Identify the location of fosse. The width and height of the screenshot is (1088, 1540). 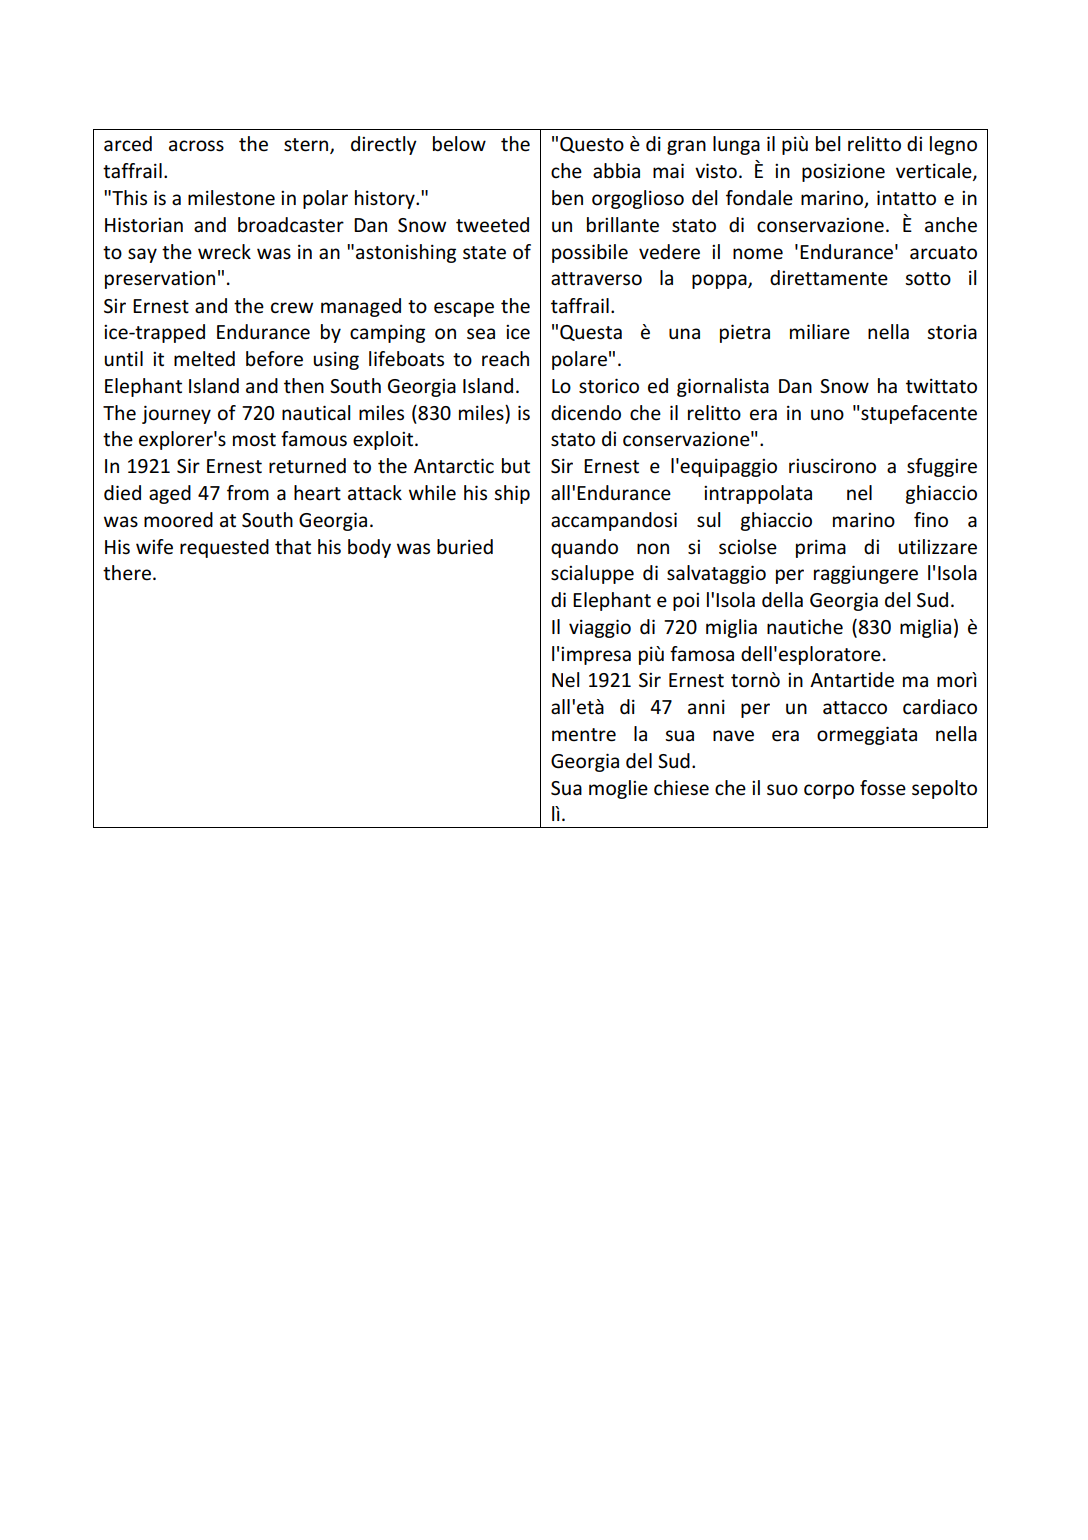
(883, 788).
